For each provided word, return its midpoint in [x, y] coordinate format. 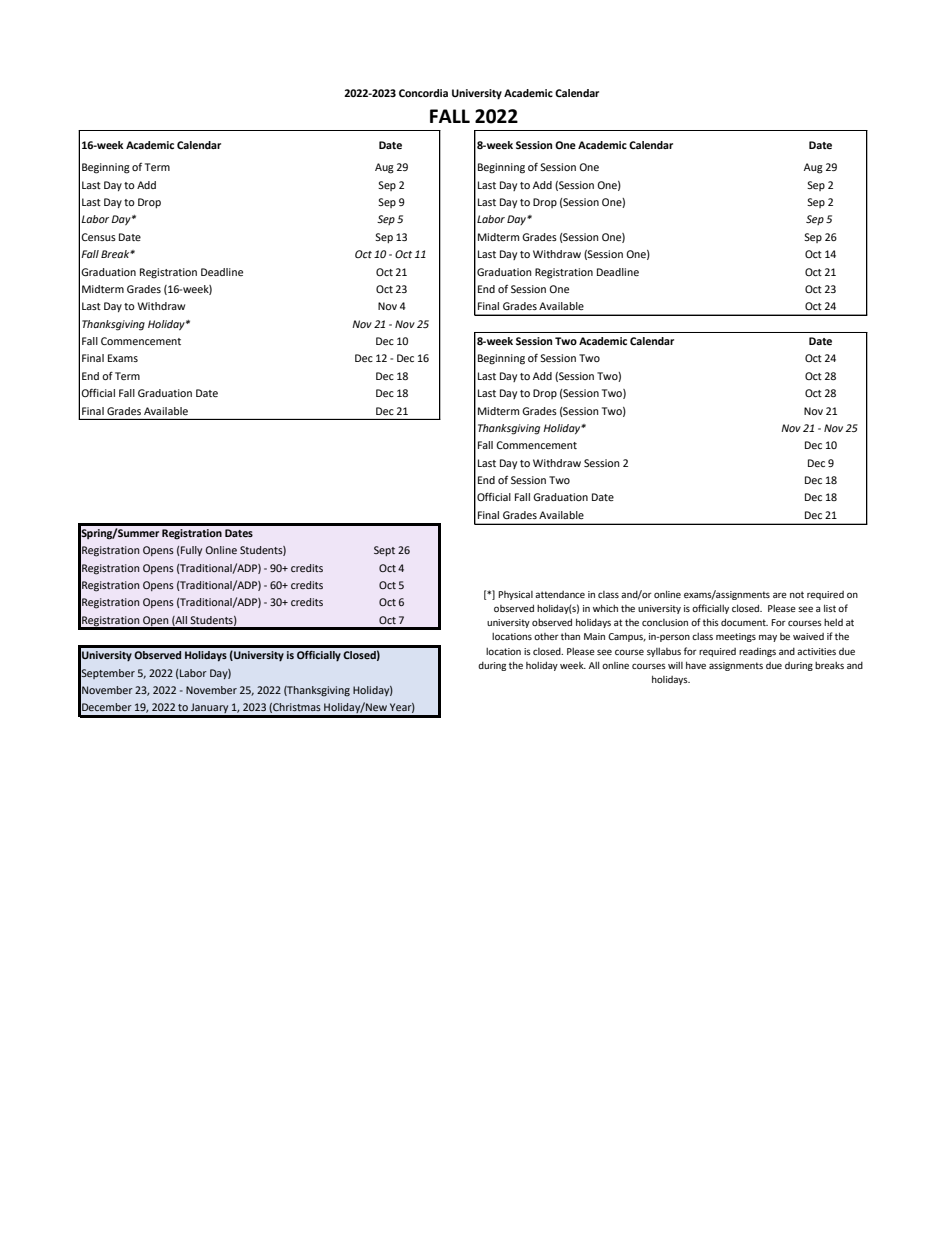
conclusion [665, 622]
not [797, 594]
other [546, 636]
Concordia [423, 93]
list [830, 608]
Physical [515, 595]
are [780, 595]
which [605, 608]
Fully [190, 551]
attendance [560, 594]
